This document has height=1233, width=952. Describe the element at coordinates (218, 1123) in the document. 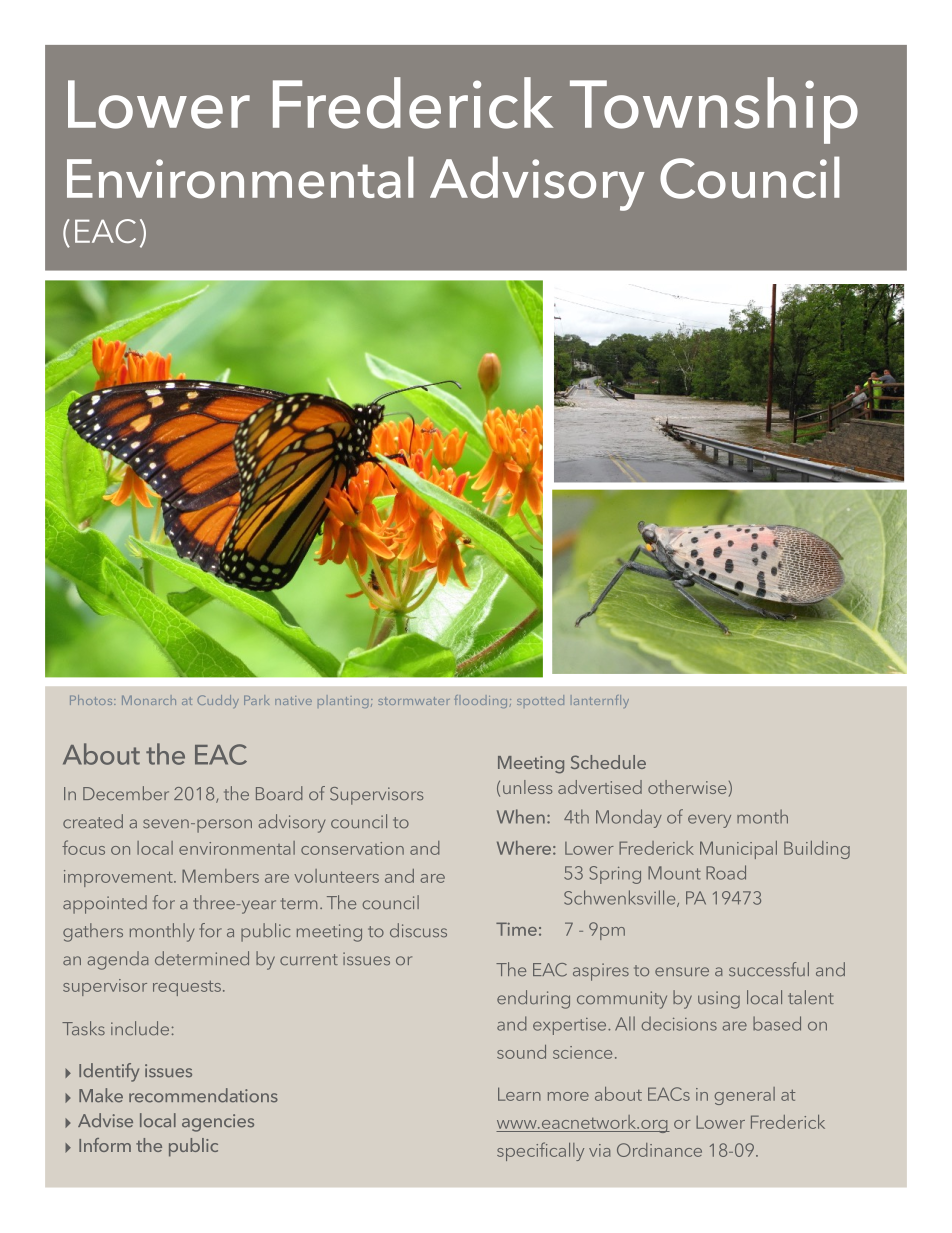

I see `agencies` at that location.
